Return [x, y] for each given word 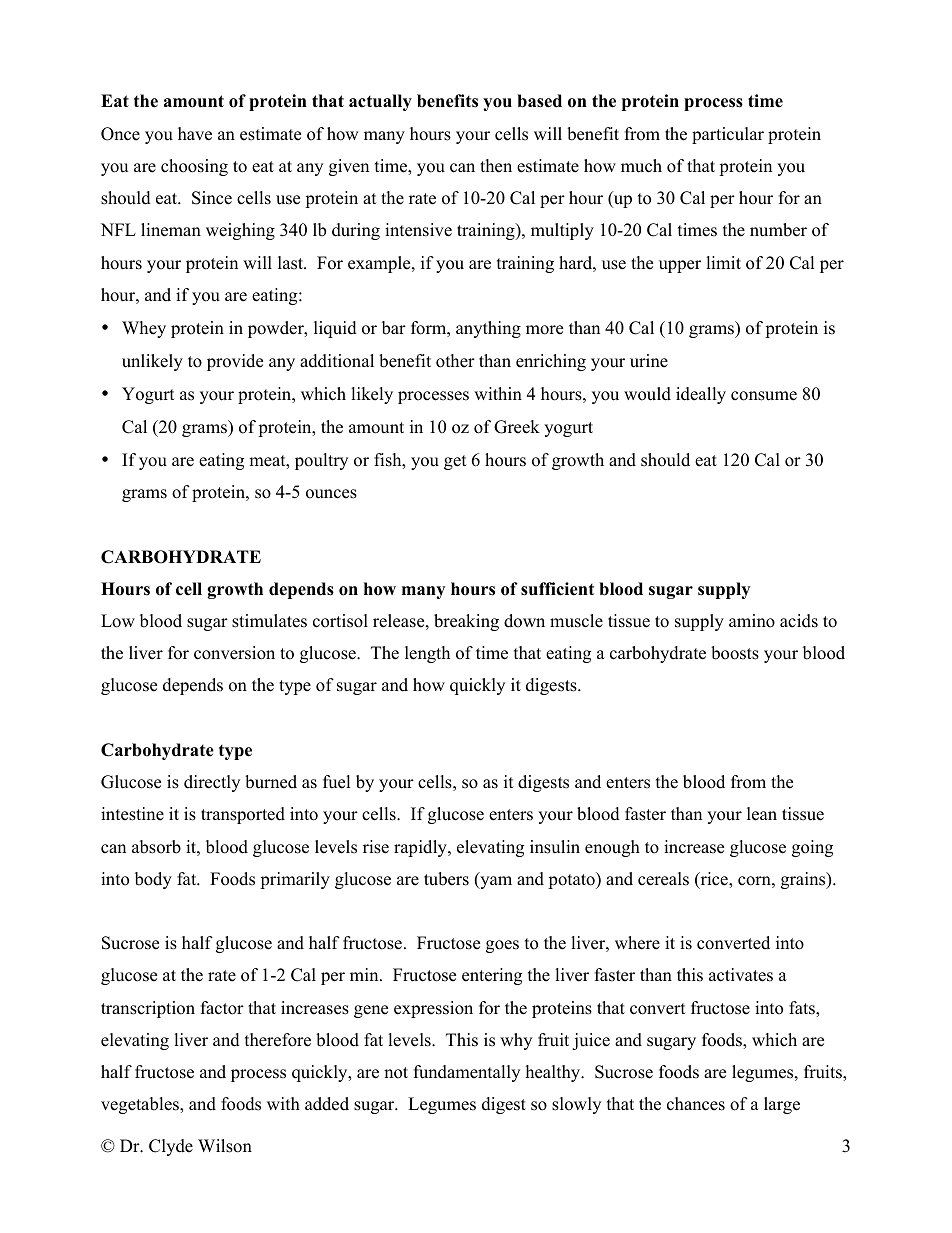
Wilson [225, 1146]
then [496, 166]
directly [212, 783]
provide [235, 362]
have [195, 134]
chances [696, 1104]
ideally [701, 395]
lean [762, 814]
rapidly [421, 848]
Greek [517, 427]
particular [728, 135]
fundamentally [467, 1073]
